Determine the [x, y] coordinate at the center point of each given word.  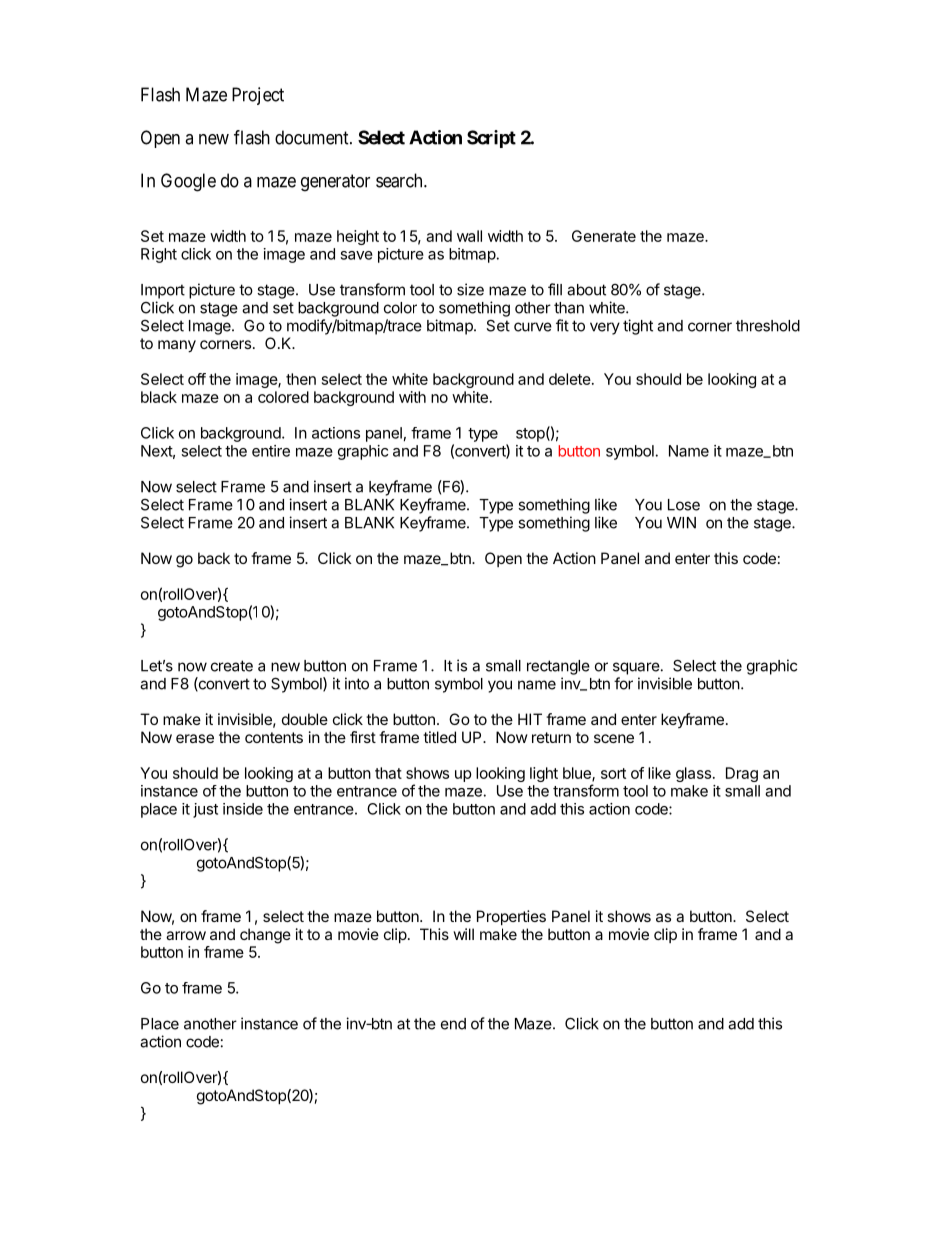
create [232, 666]
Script [491, 139]
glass [693, 774]
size [470, 289]
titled [439, 737]
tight [638, 327]
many [177, 346]
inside [243, 809]
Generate [604, 236]
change [265, 936]
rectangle [558, 667]
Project [258, 96]
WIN [681, 523]
